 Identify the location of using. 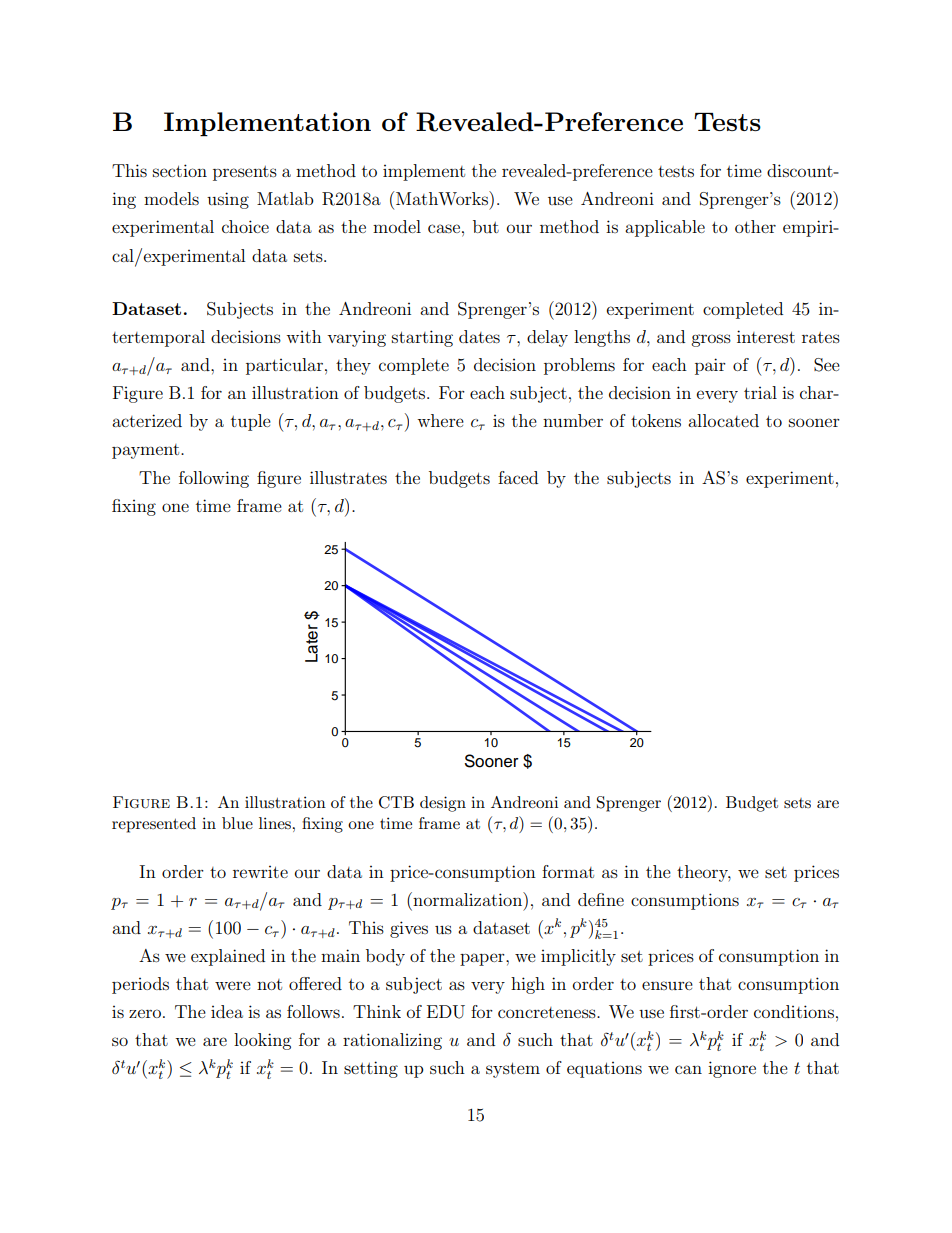
(228, 200).
